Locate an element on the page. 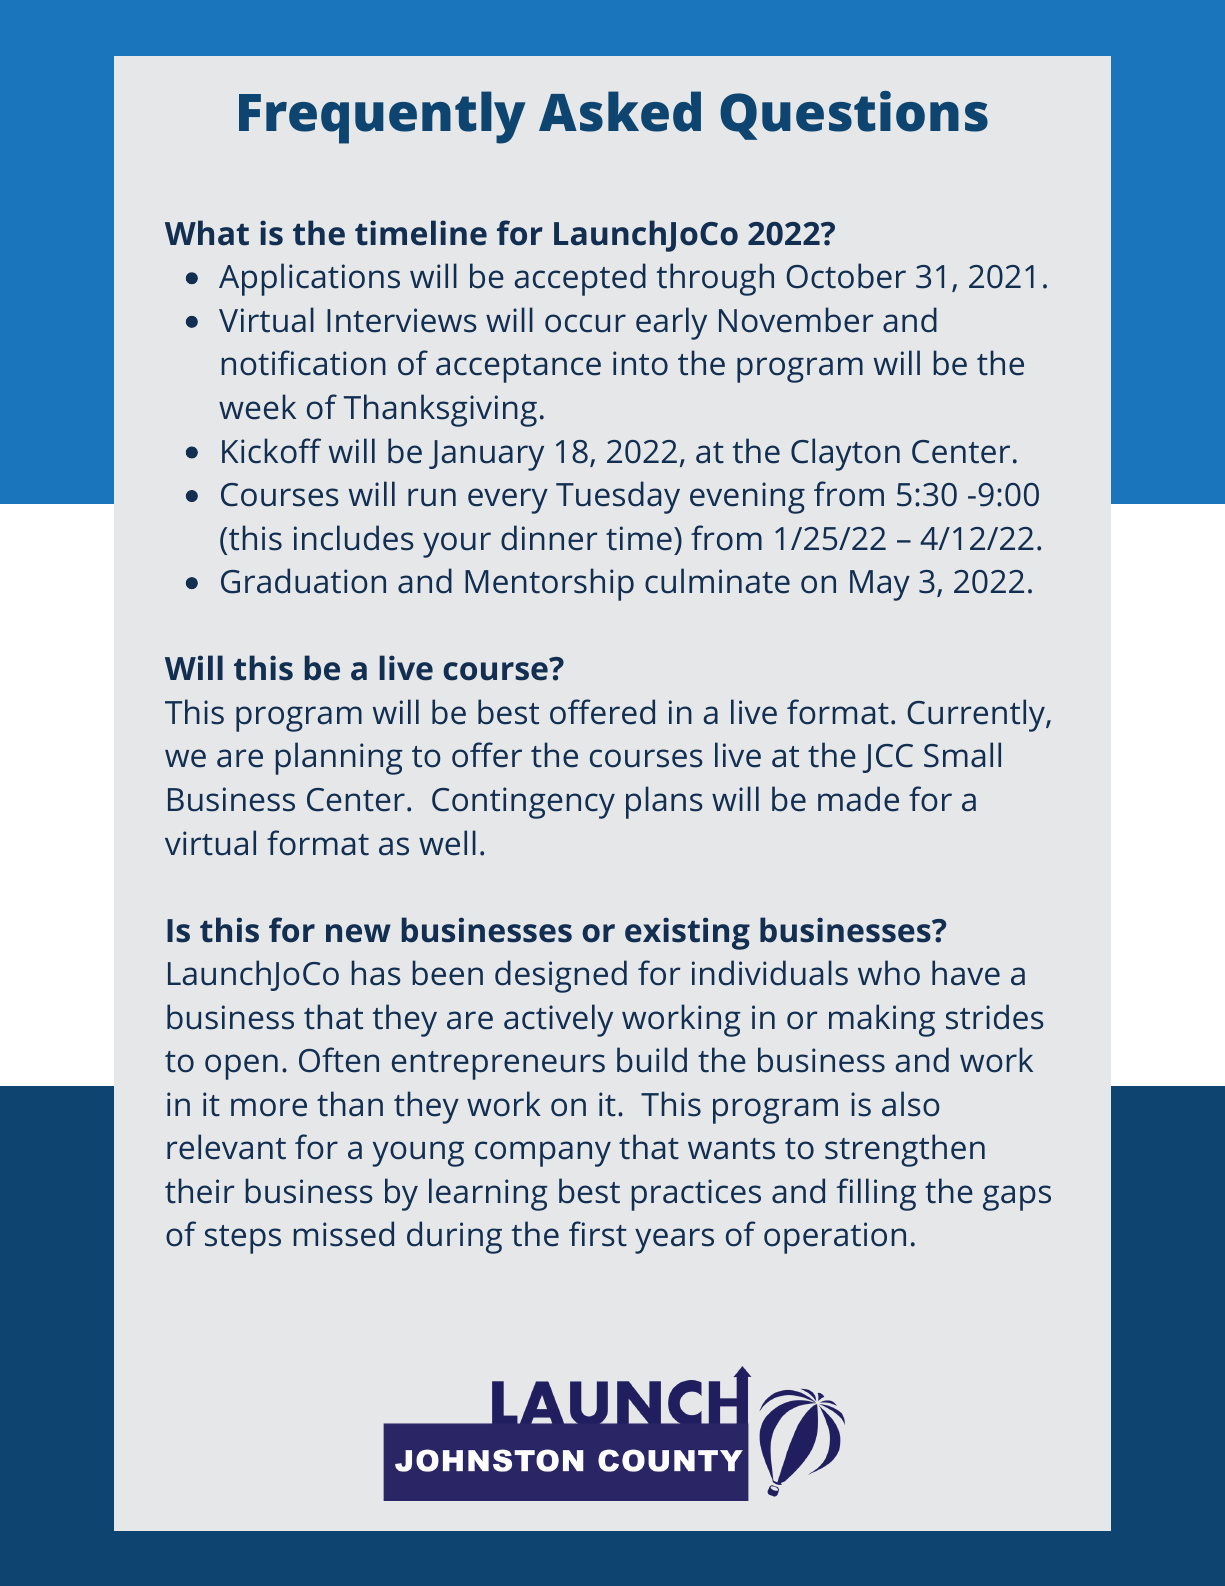  Kickoff is located at coordinates (271, 451).
